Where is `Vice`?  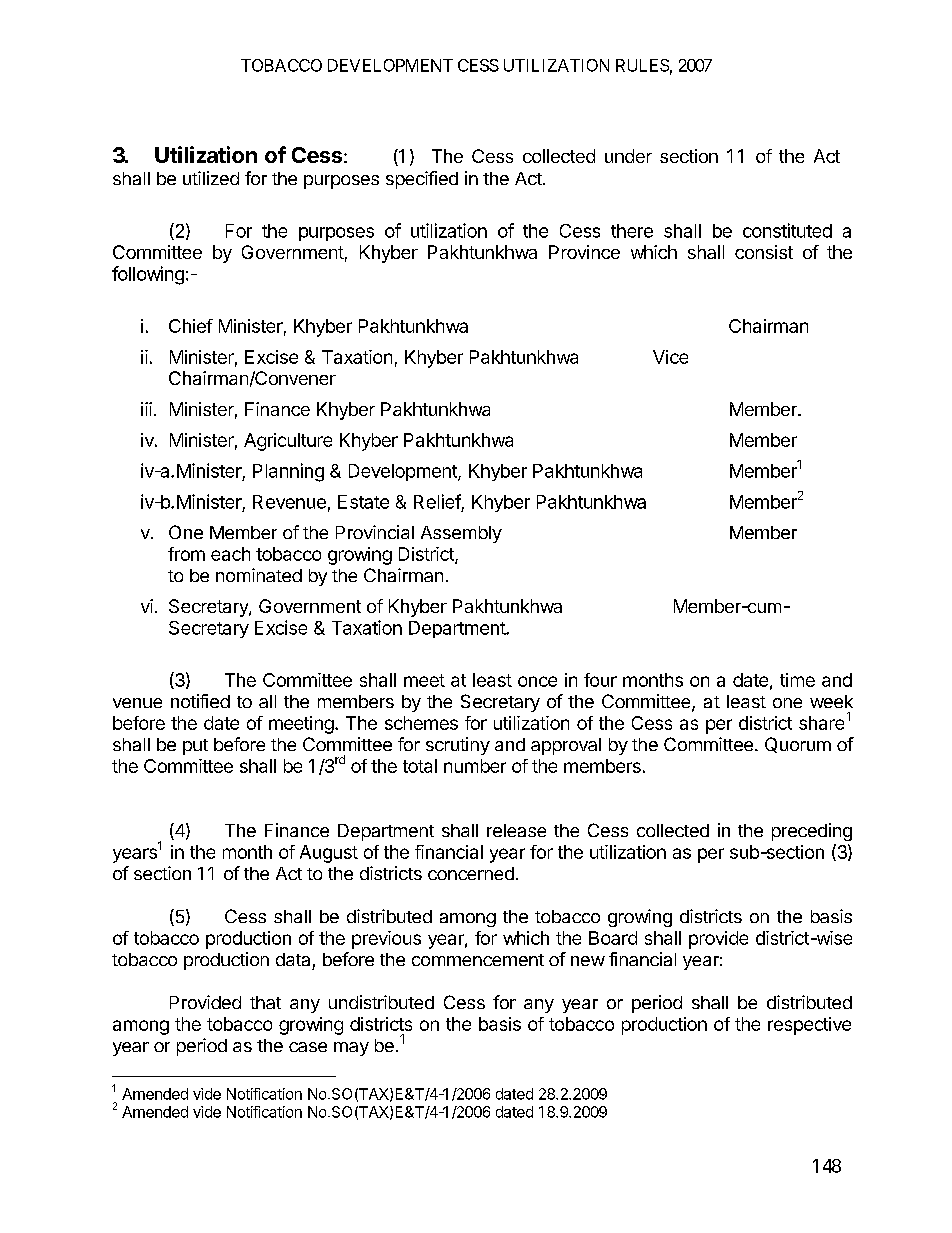
Vice is located at coordinates (670, 357).
